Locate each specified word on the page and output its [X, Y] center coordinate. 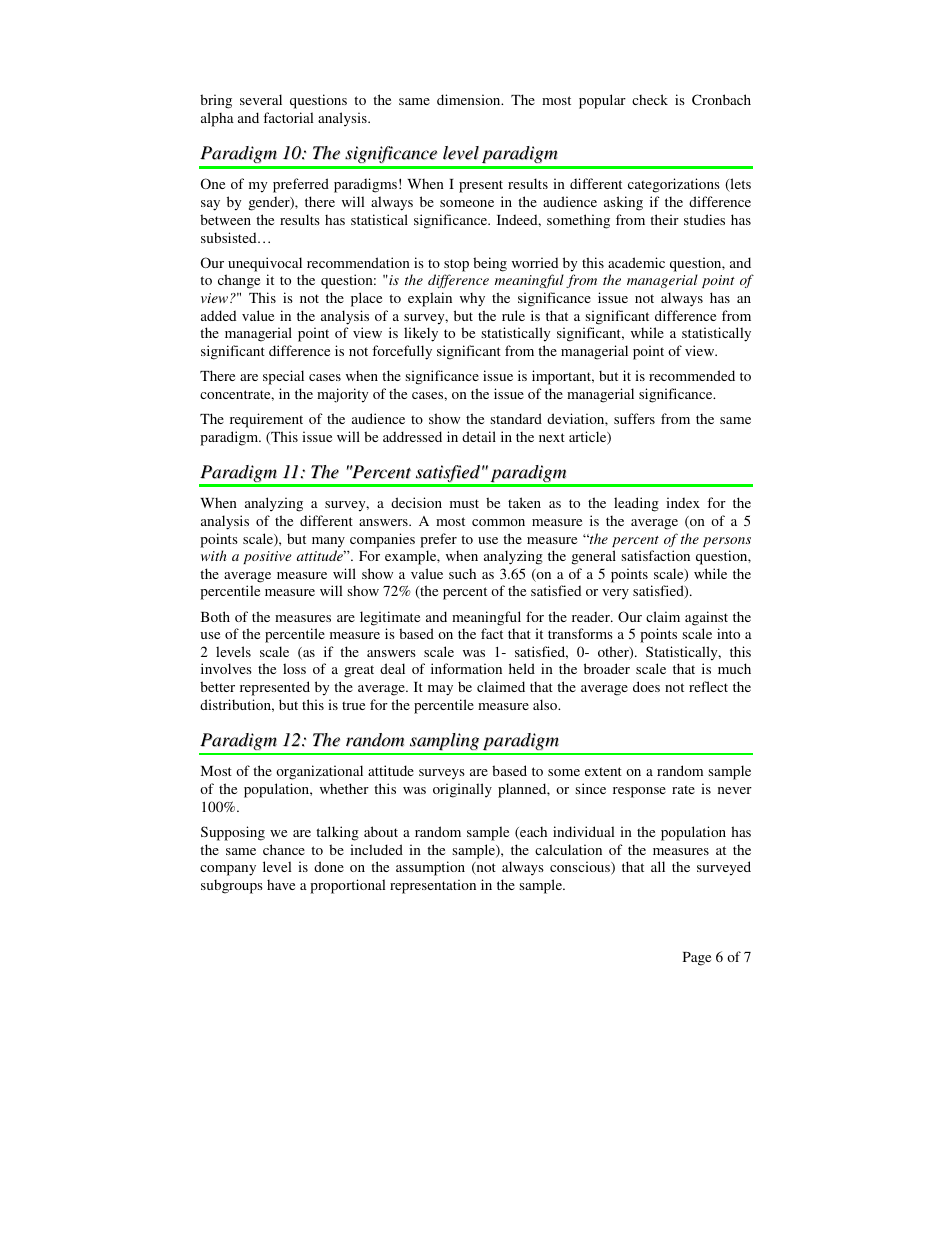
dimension [470, 99]
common [498, 522]
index [683, 502]
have [281, 884]
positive [267, 557]
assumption [430, 868]
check [650, 99]
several [261, 99]
